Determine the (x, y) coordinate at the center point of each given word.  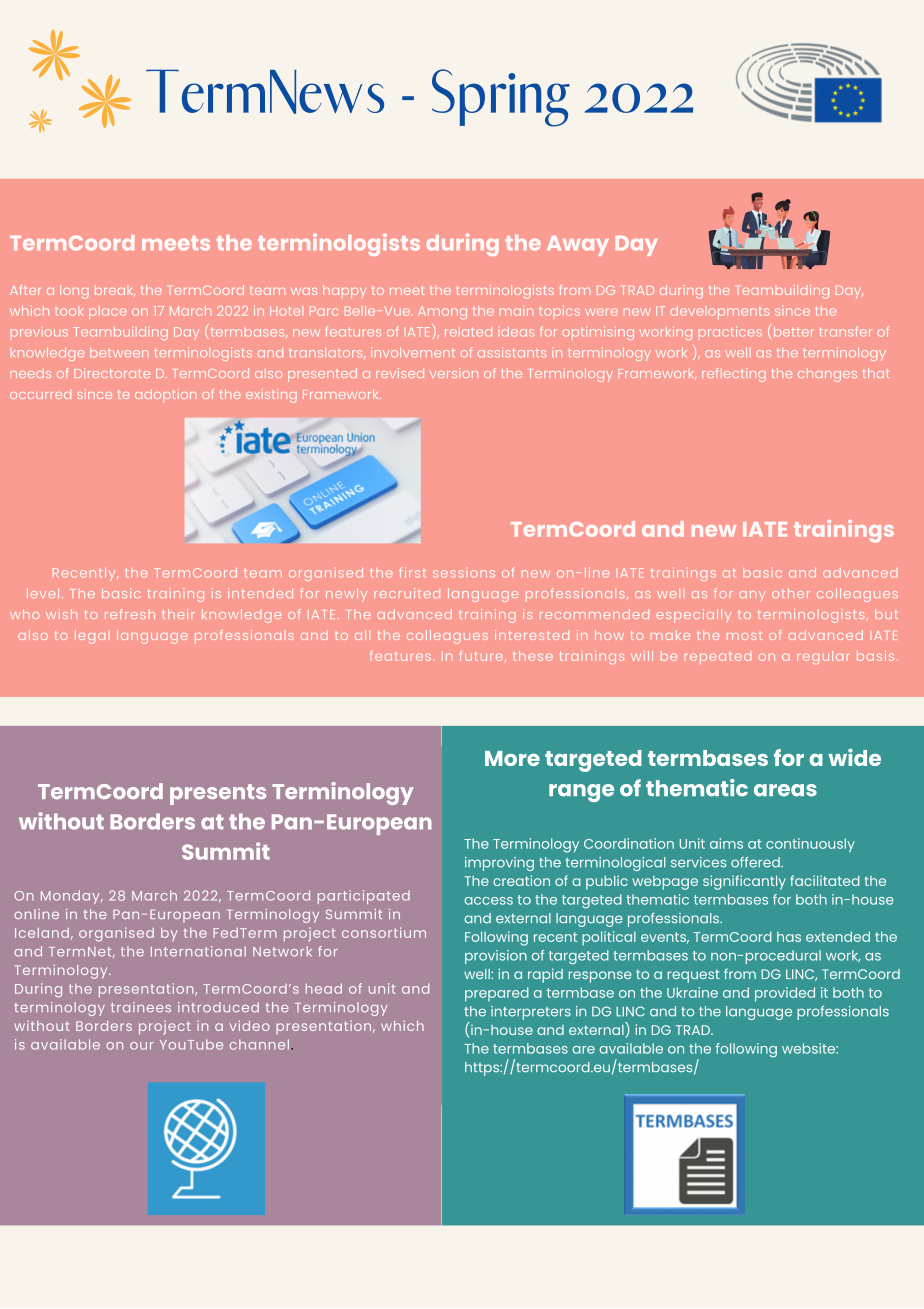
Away (578, 246)
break (115, 290)
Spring (501, 98)
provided (785, 994)
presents (218, 794)
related (468, 332)
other (791, 593)
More (512, 758)
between (119, 353)
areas (785, 790)
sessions (464, 574)
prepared (497, 994)
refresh (130, 614)
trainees (141, 1007)
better (794, 332)
